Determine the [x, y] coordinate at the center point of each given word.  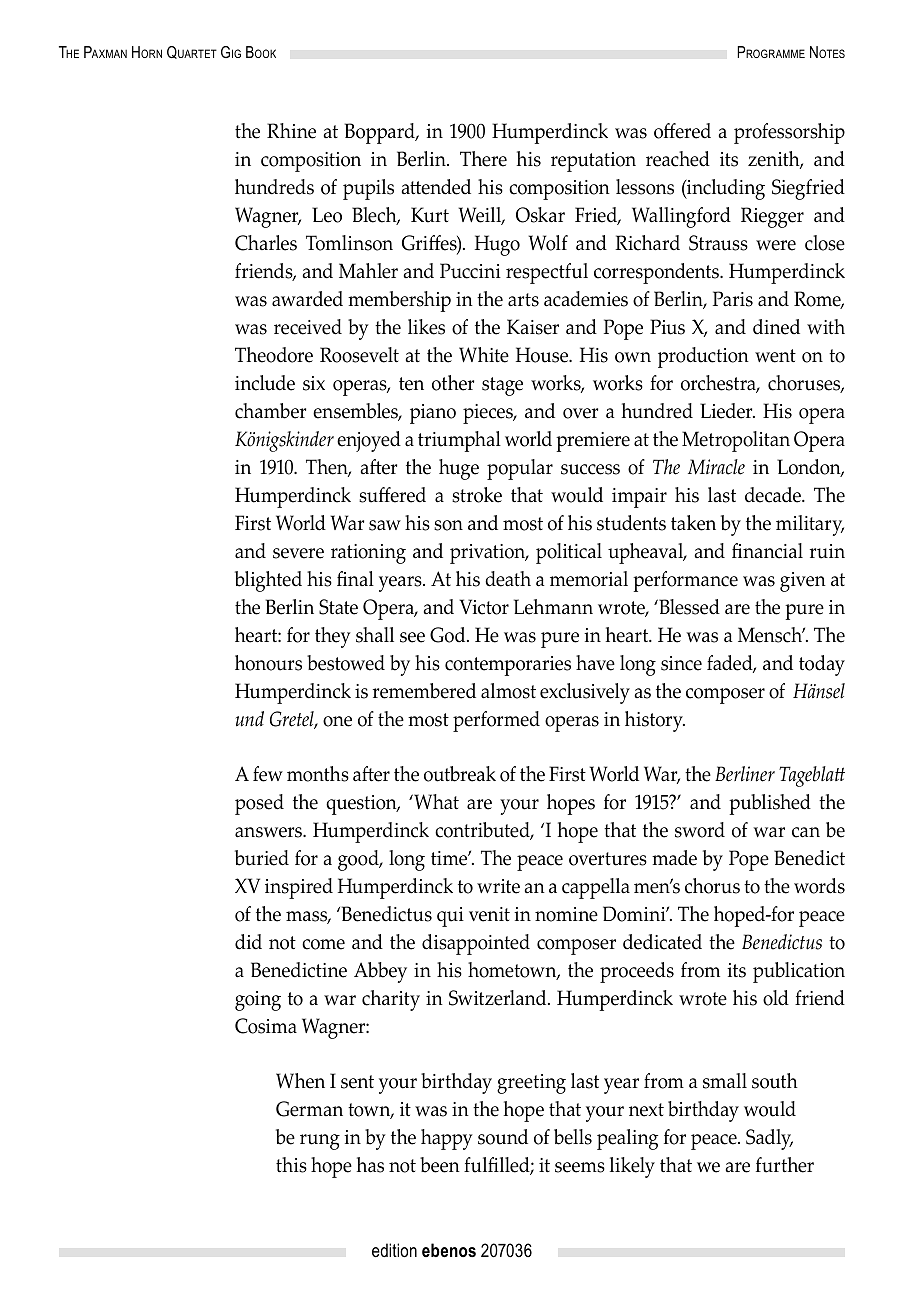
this [291, 1165]
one [337, 721]
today [822, 665]
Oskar [540, 215]
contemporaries [508, 666]
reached [678, 159]
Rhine [291, 131]
